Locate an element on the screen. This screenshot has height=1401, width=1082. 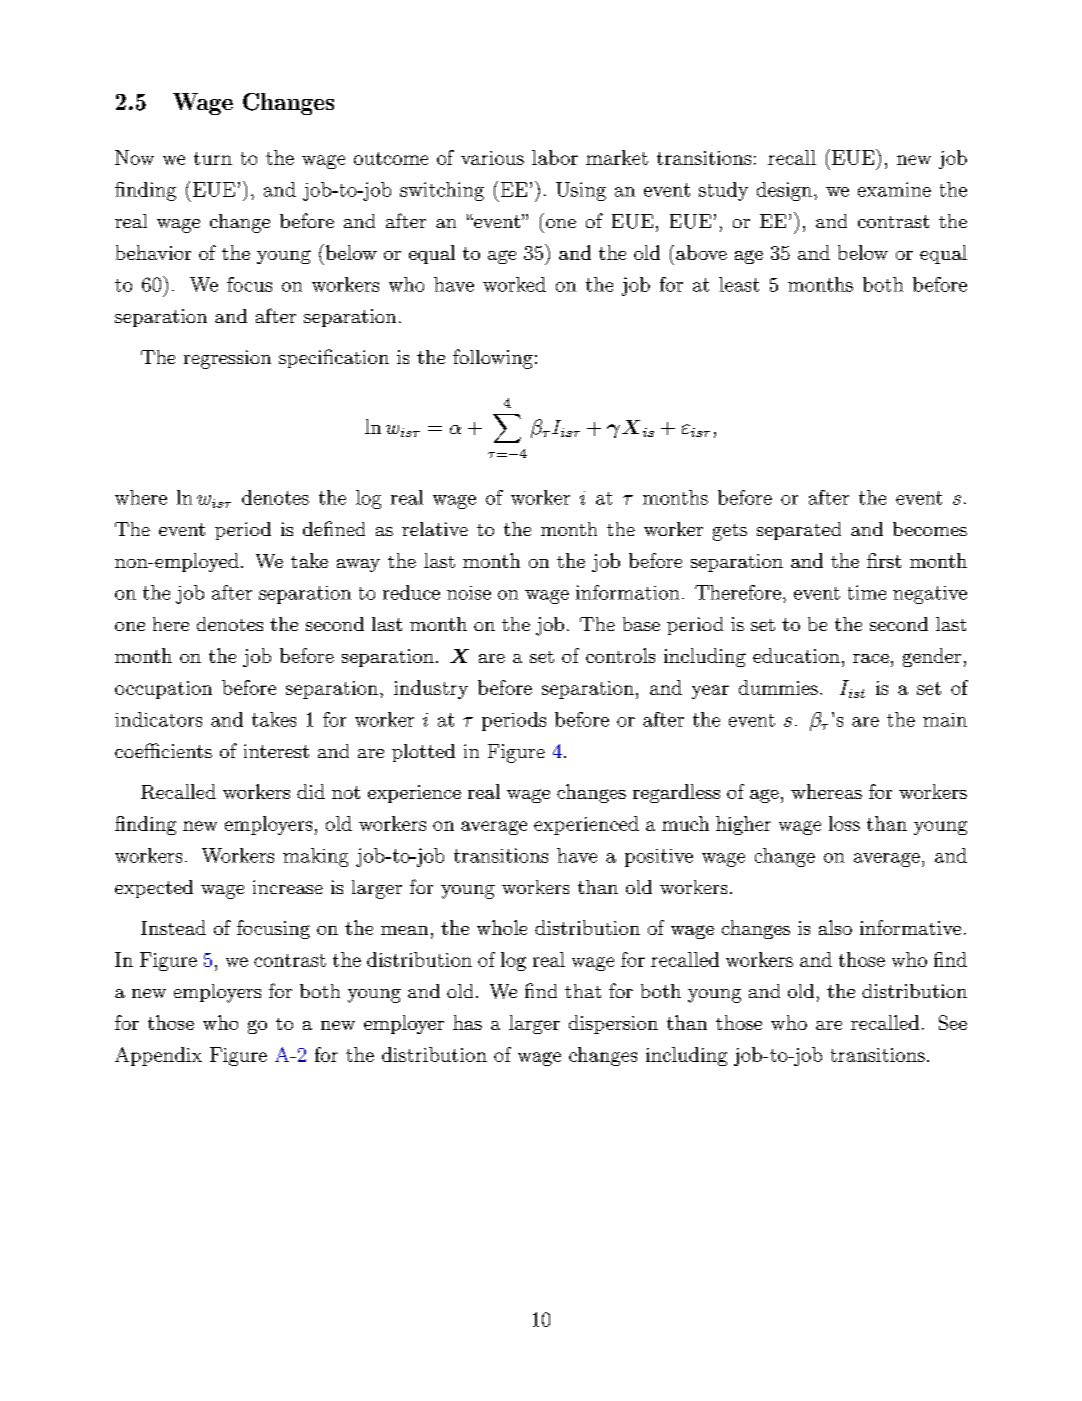
labor is located at coordinates (555, 157).
